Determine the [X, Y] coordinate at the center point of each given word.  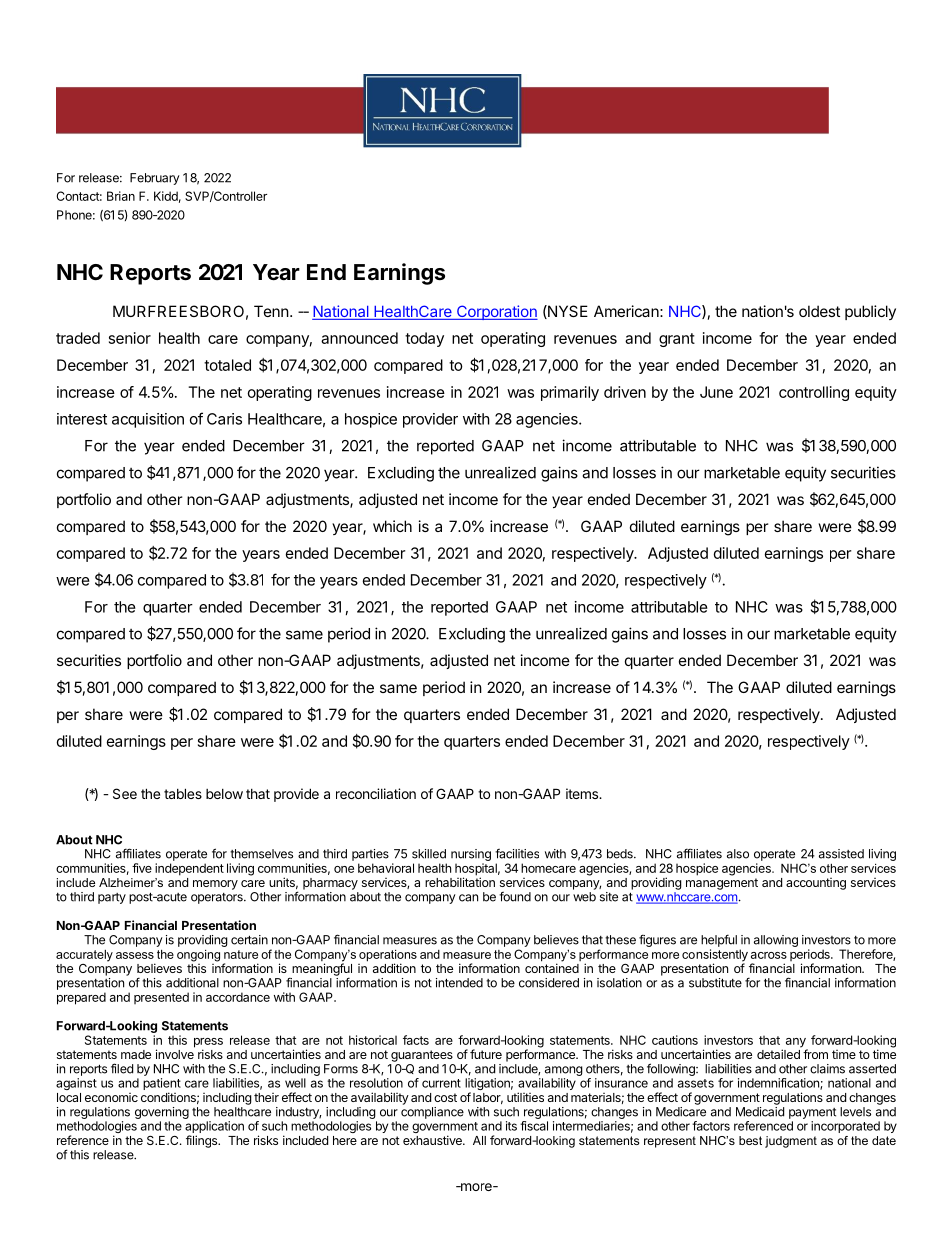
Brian [121, 196]
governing [162, 1113]
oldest [819, 311]
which [392, 526]
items [583, 793]
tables [183, 793]
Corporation [496, 312]
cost [445, 1097]
